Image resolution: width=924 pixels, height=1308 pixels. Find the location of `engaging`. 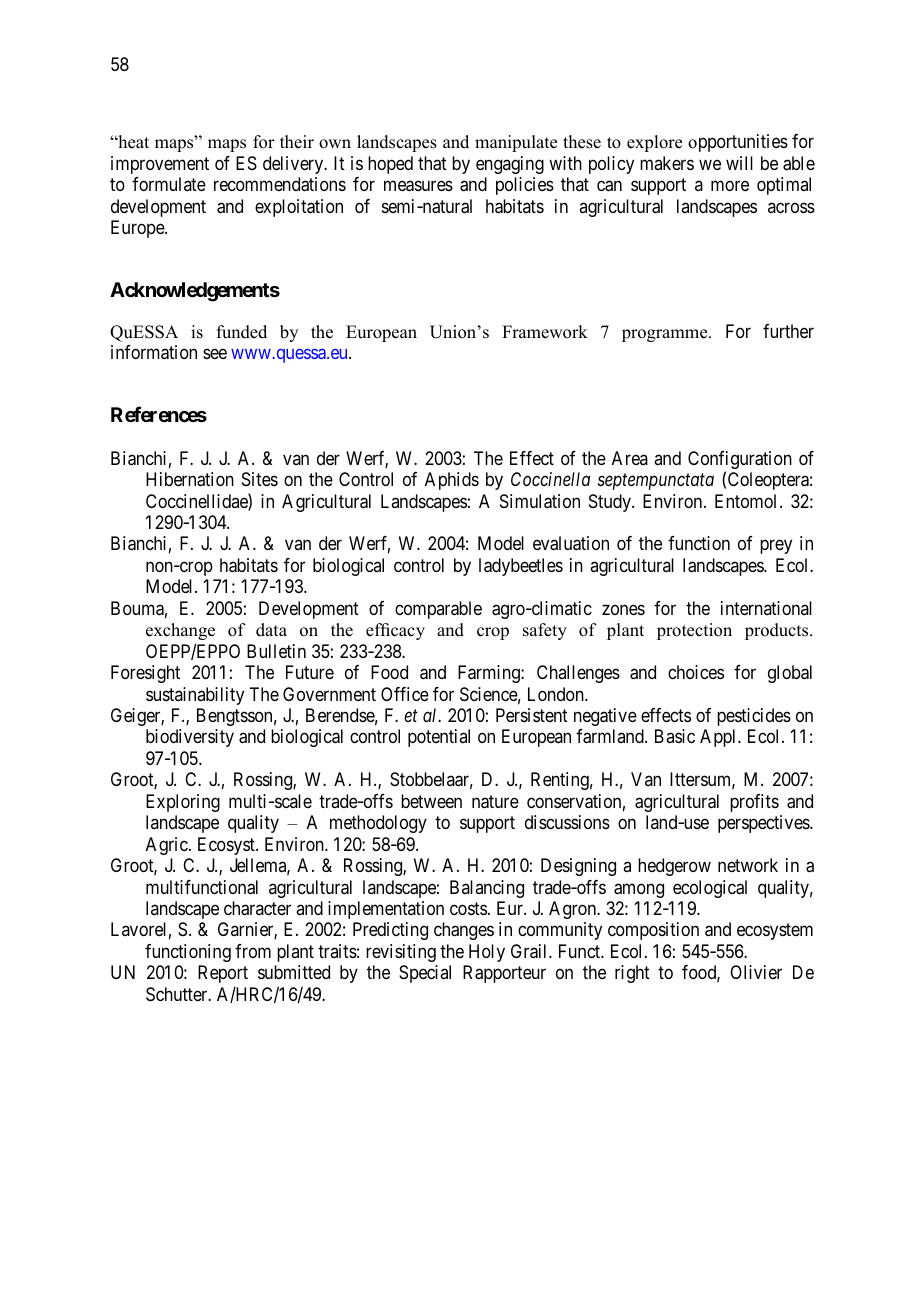

engaging is located at coordinates (510, 165).
